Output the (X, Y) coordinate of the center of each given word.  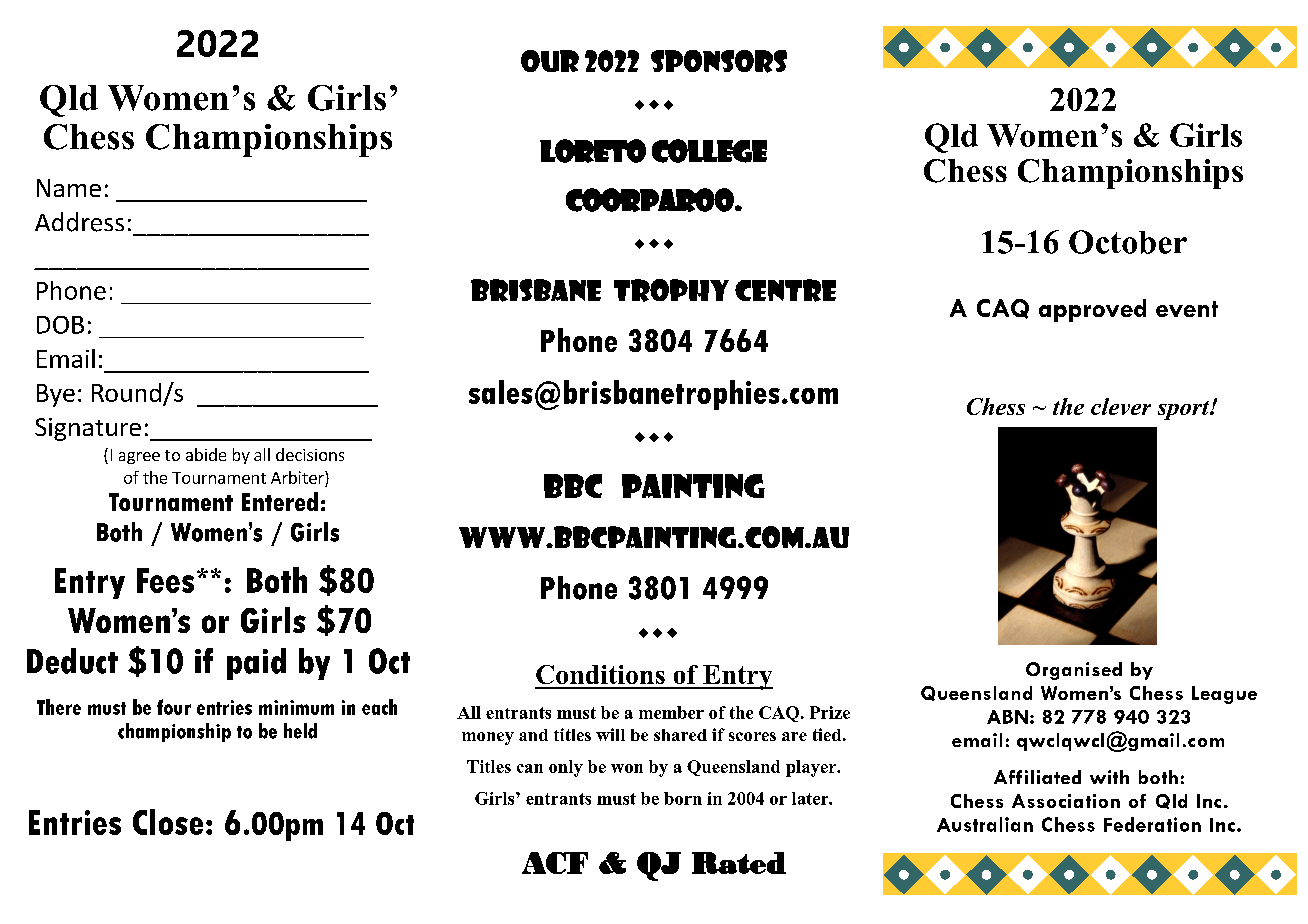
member (671, 712)
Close (168, 822)
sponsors (719, 61)
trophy (671, 290)
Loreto (593, 151)
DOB (60, 325)
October (1128, 242)
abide (206, 454)
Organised (1074, 671)
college (709, 151)
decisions (310, 454)
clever (1121, 406)
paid (256, 664)
